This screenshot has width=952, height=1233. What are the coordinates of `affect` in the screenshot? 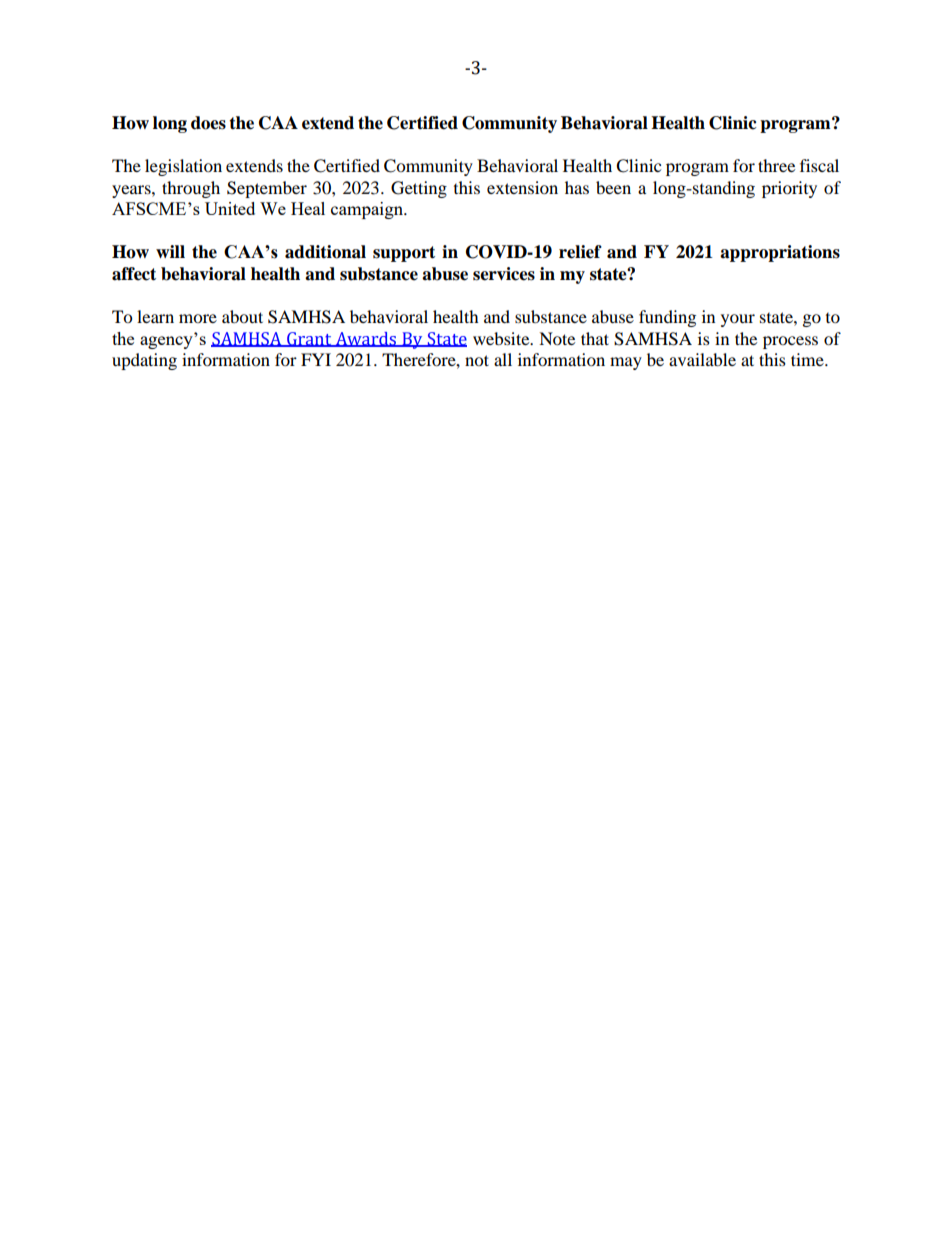 It's located at (134, 274).
